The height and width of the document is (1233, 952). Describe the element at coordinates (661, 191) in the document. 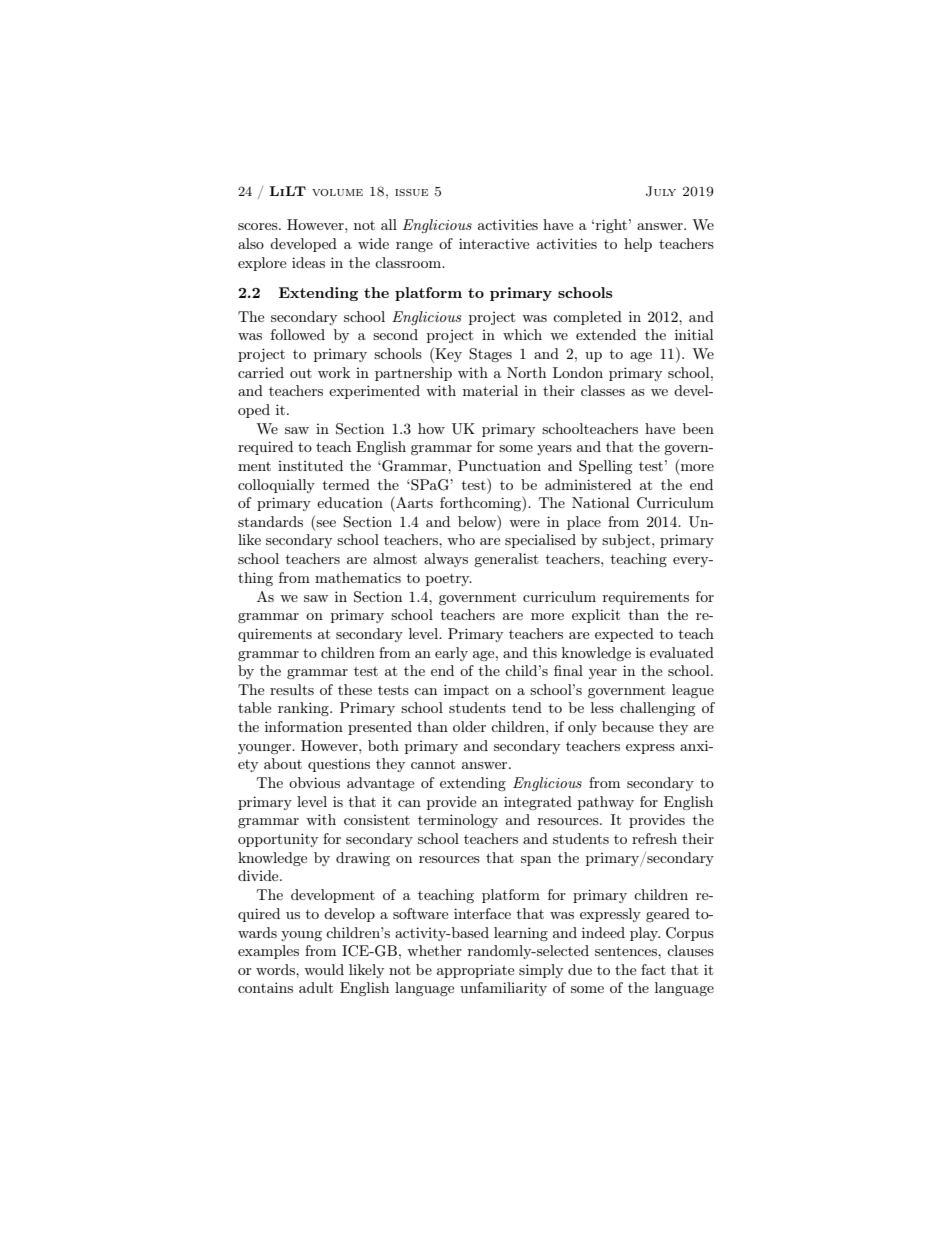

I see `July` at that location.
